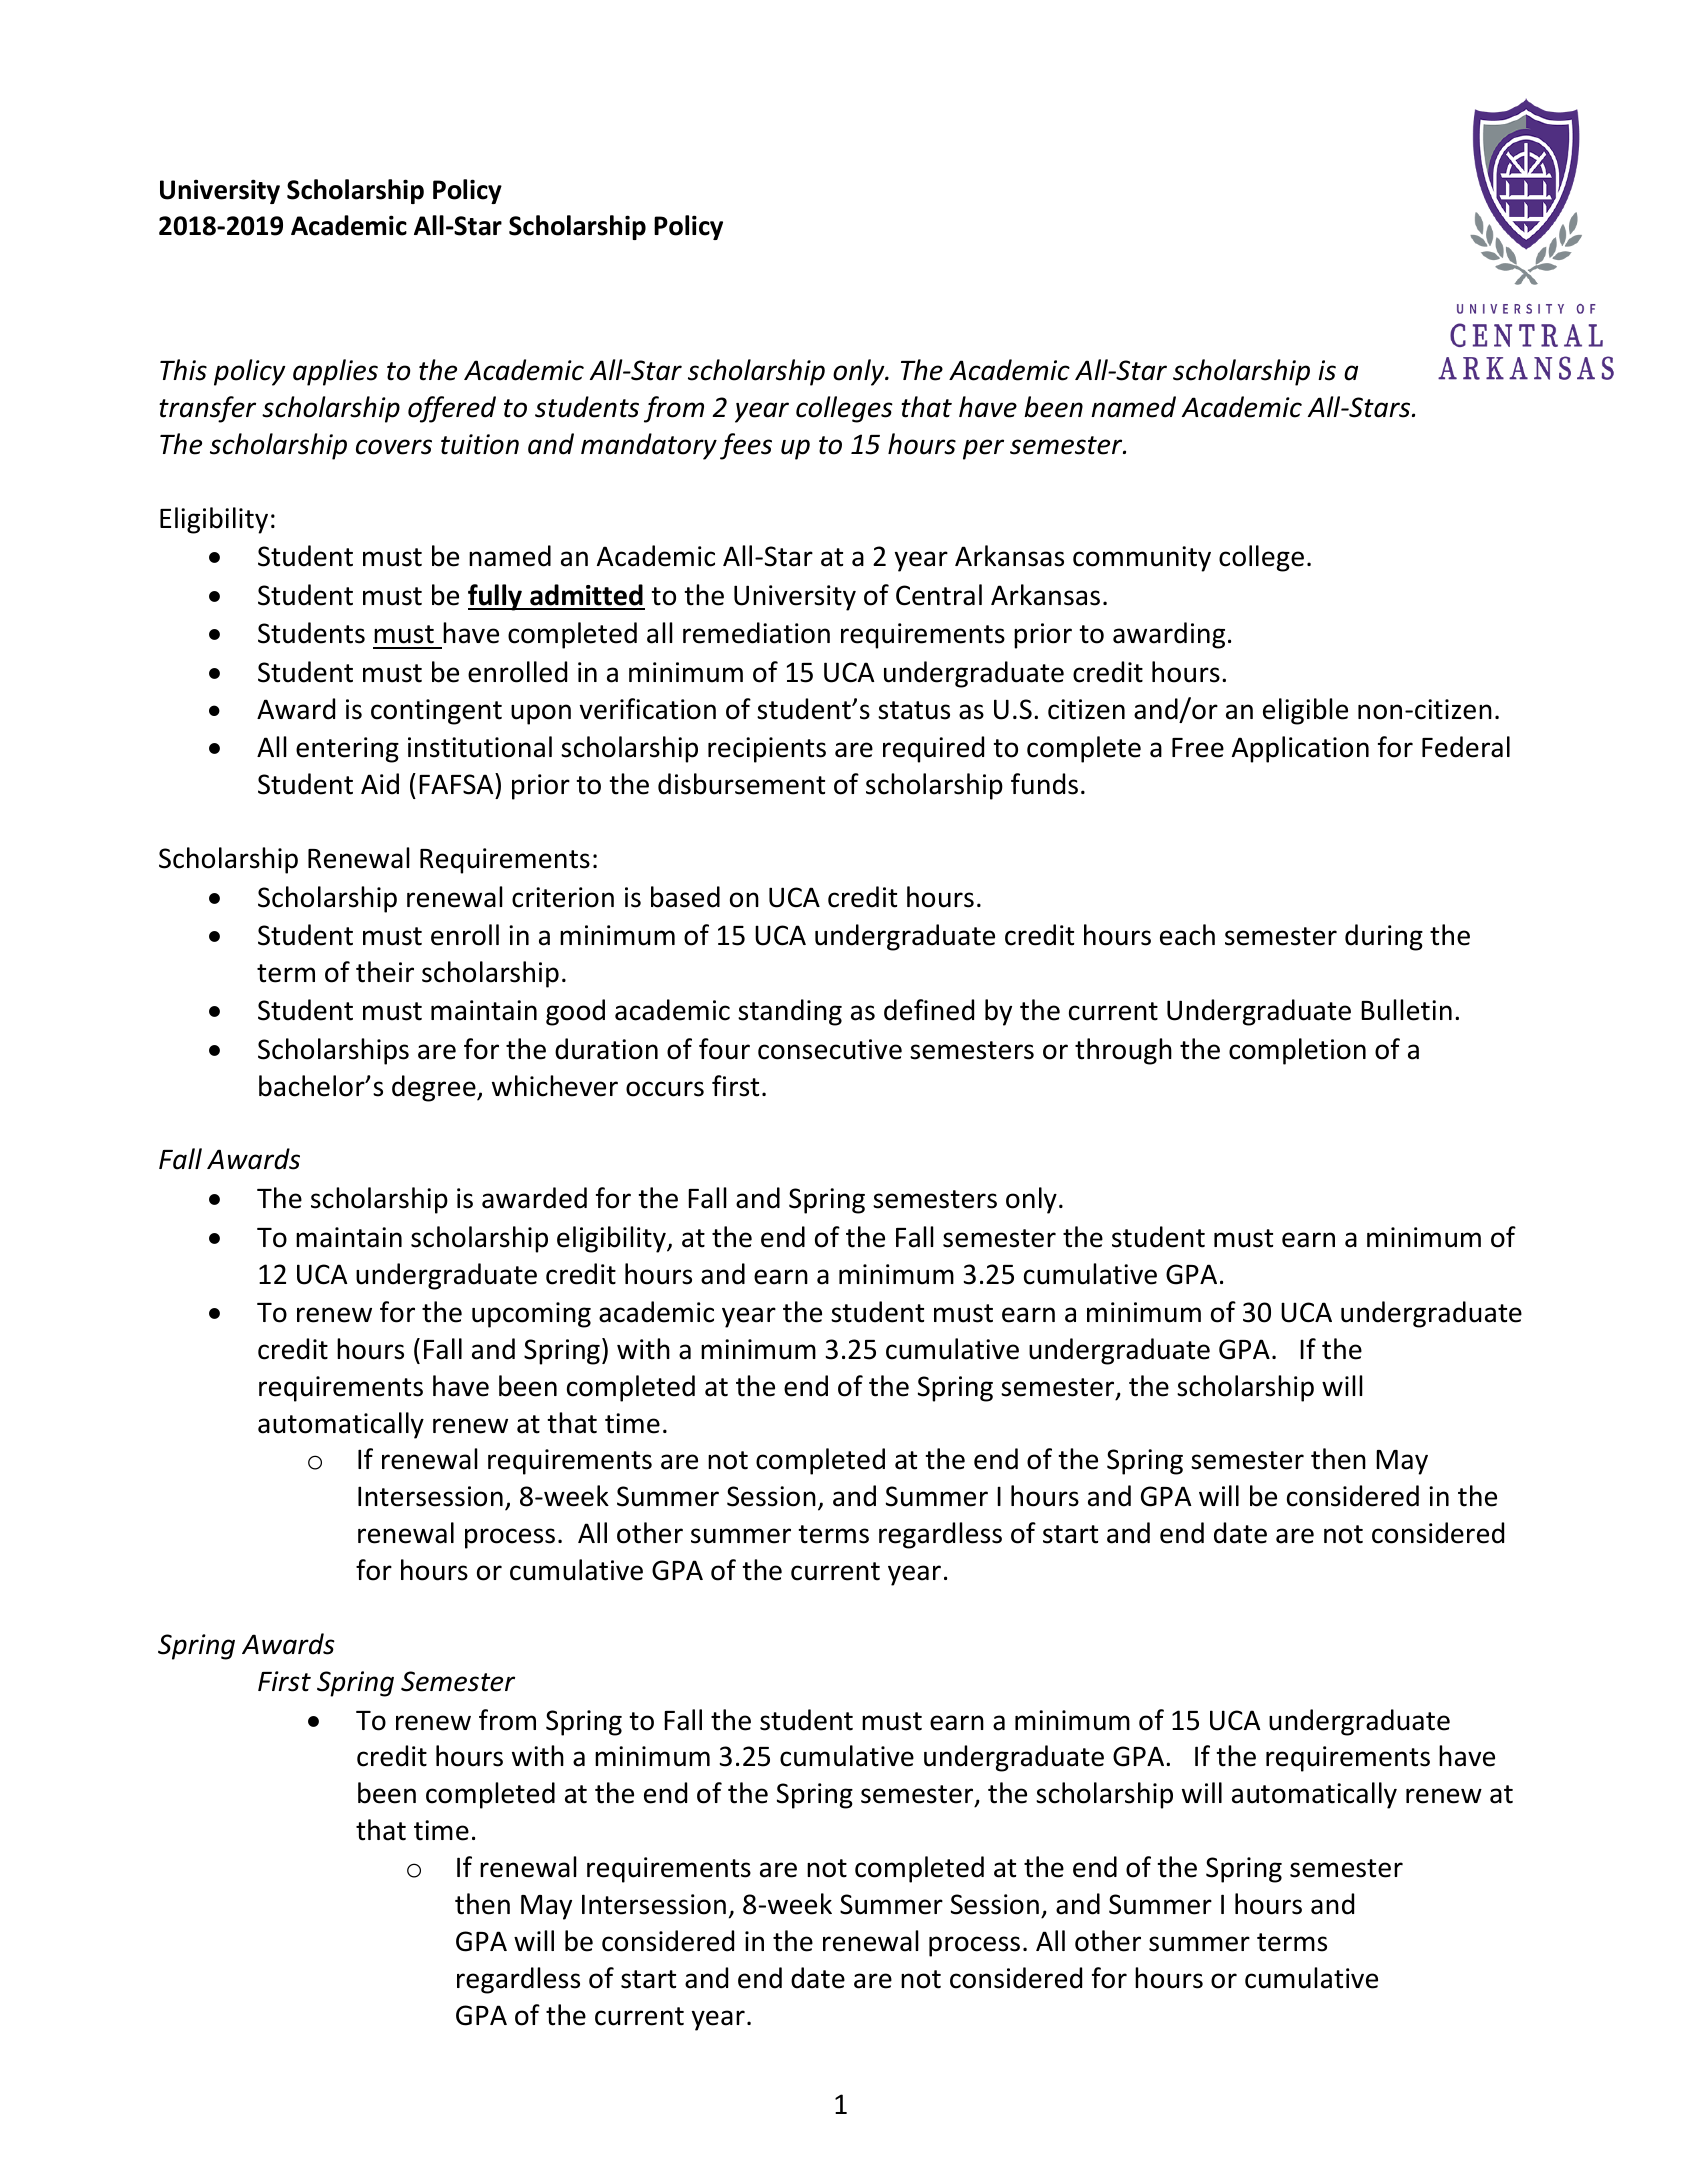 The height and width of the screenshot is (2176, 1681). Describe the element at coordinates (380, 784) in the screenshot. I see `Aid` at that location.
